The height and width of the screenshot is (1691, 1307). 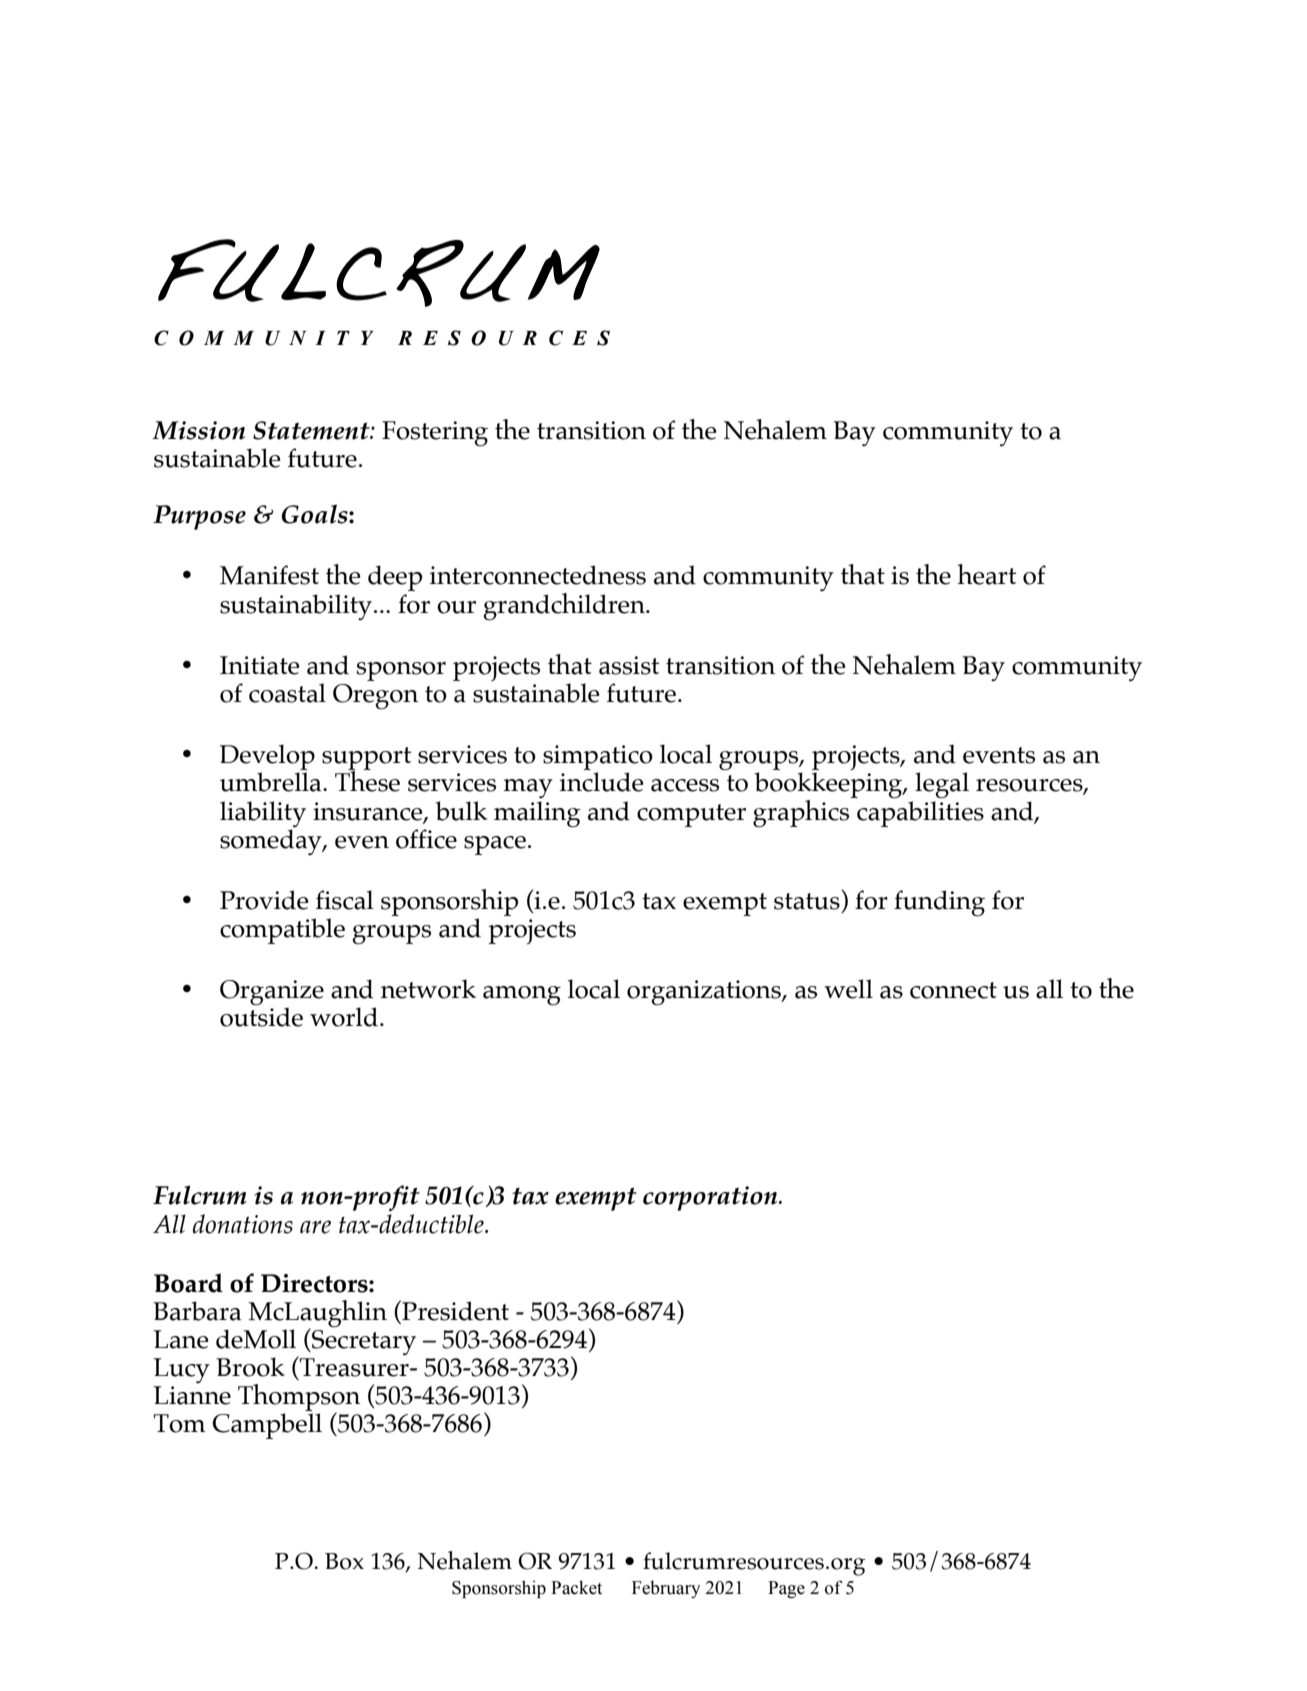 I want to click on among, so click(x=522, y=996).
